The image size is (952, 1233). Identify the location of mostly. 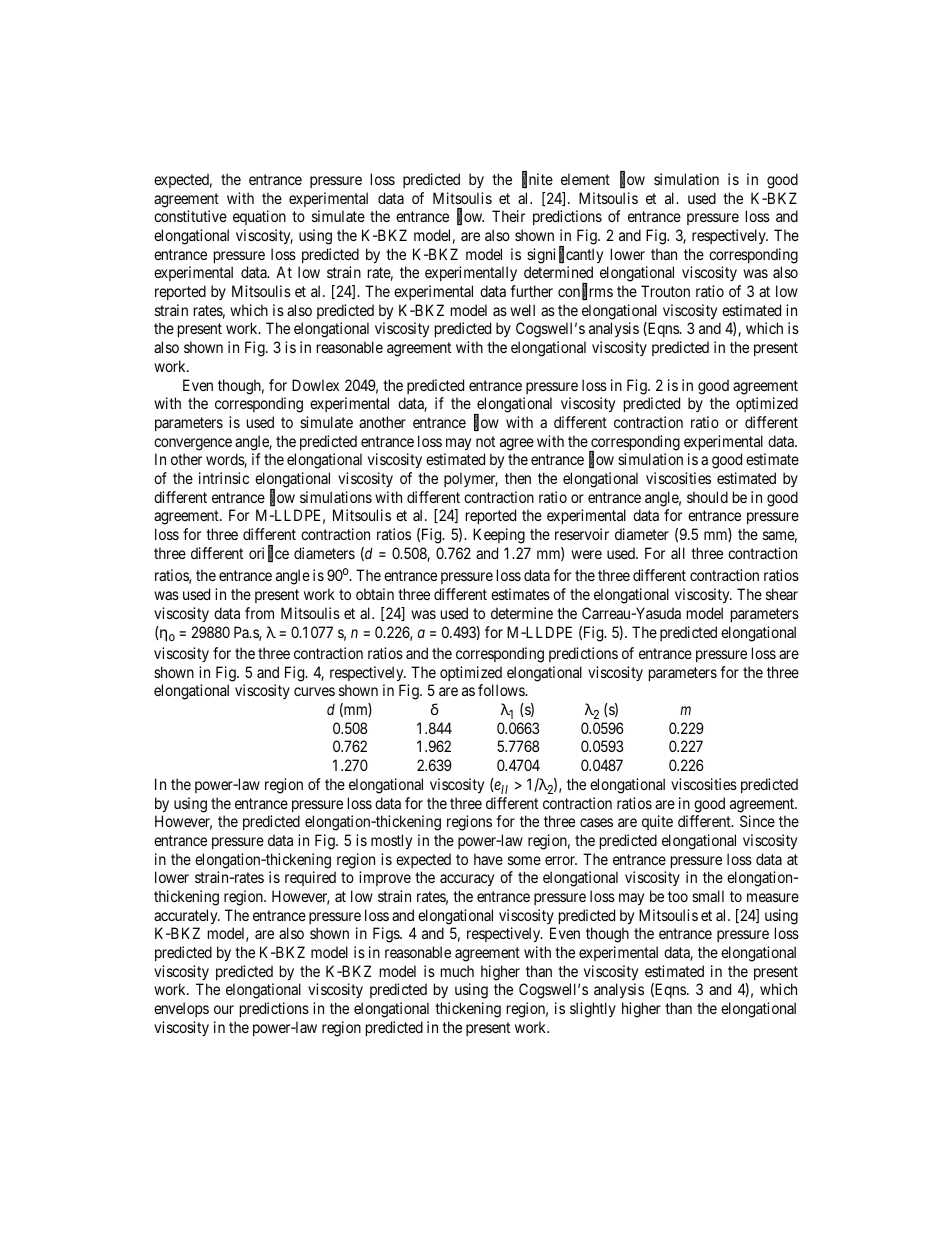
(391, 841).
